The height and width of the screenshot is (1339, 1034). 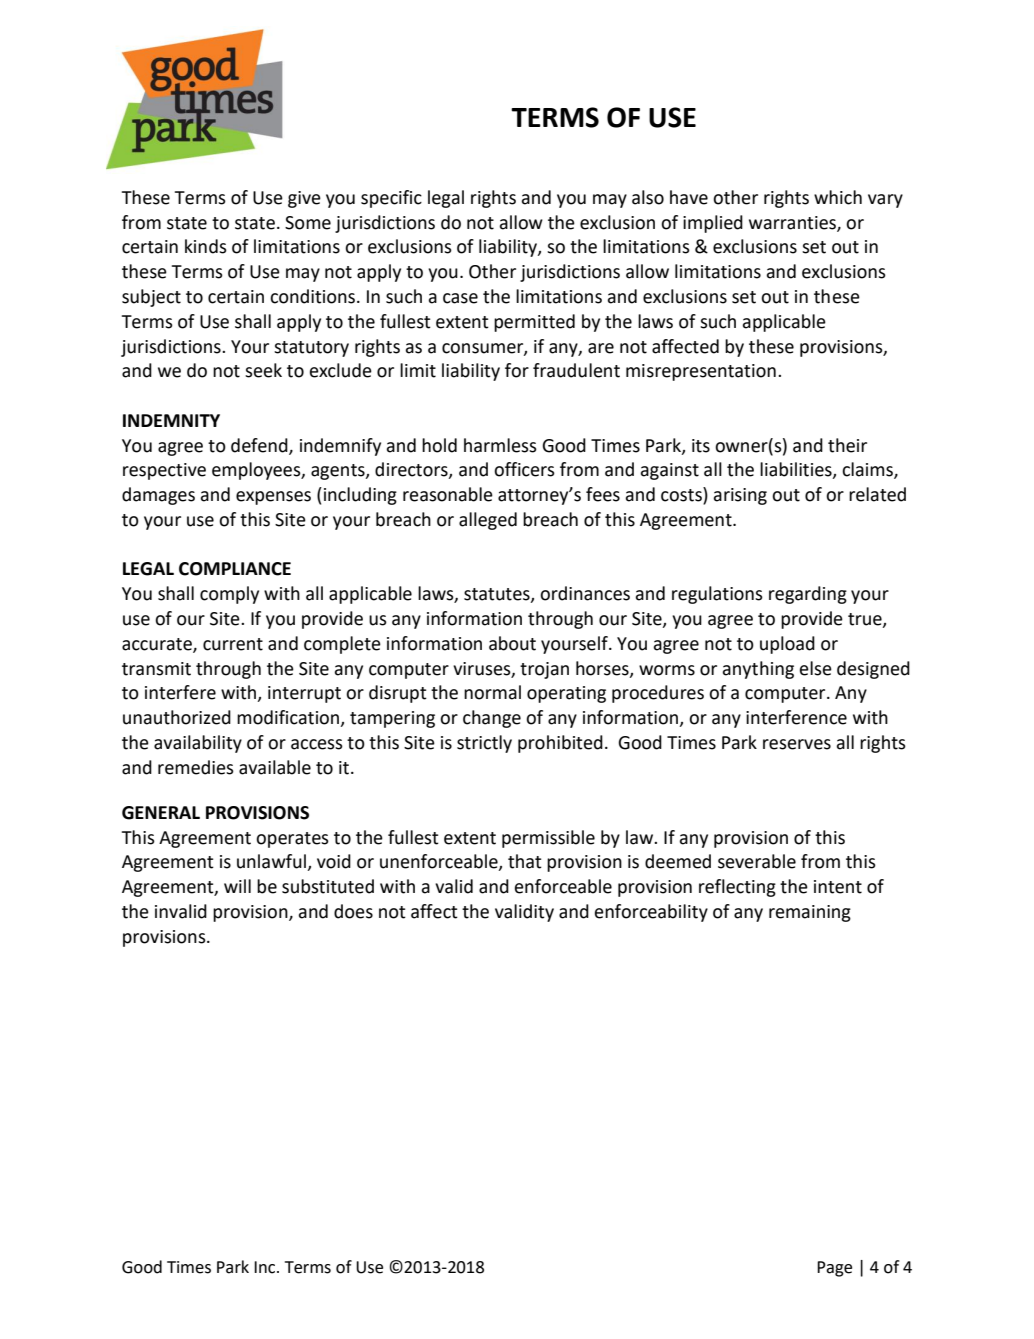 What do you see at coordinates (797, 744) in the screenshot?
I see `reserves` at bounding box center [797, 744].
